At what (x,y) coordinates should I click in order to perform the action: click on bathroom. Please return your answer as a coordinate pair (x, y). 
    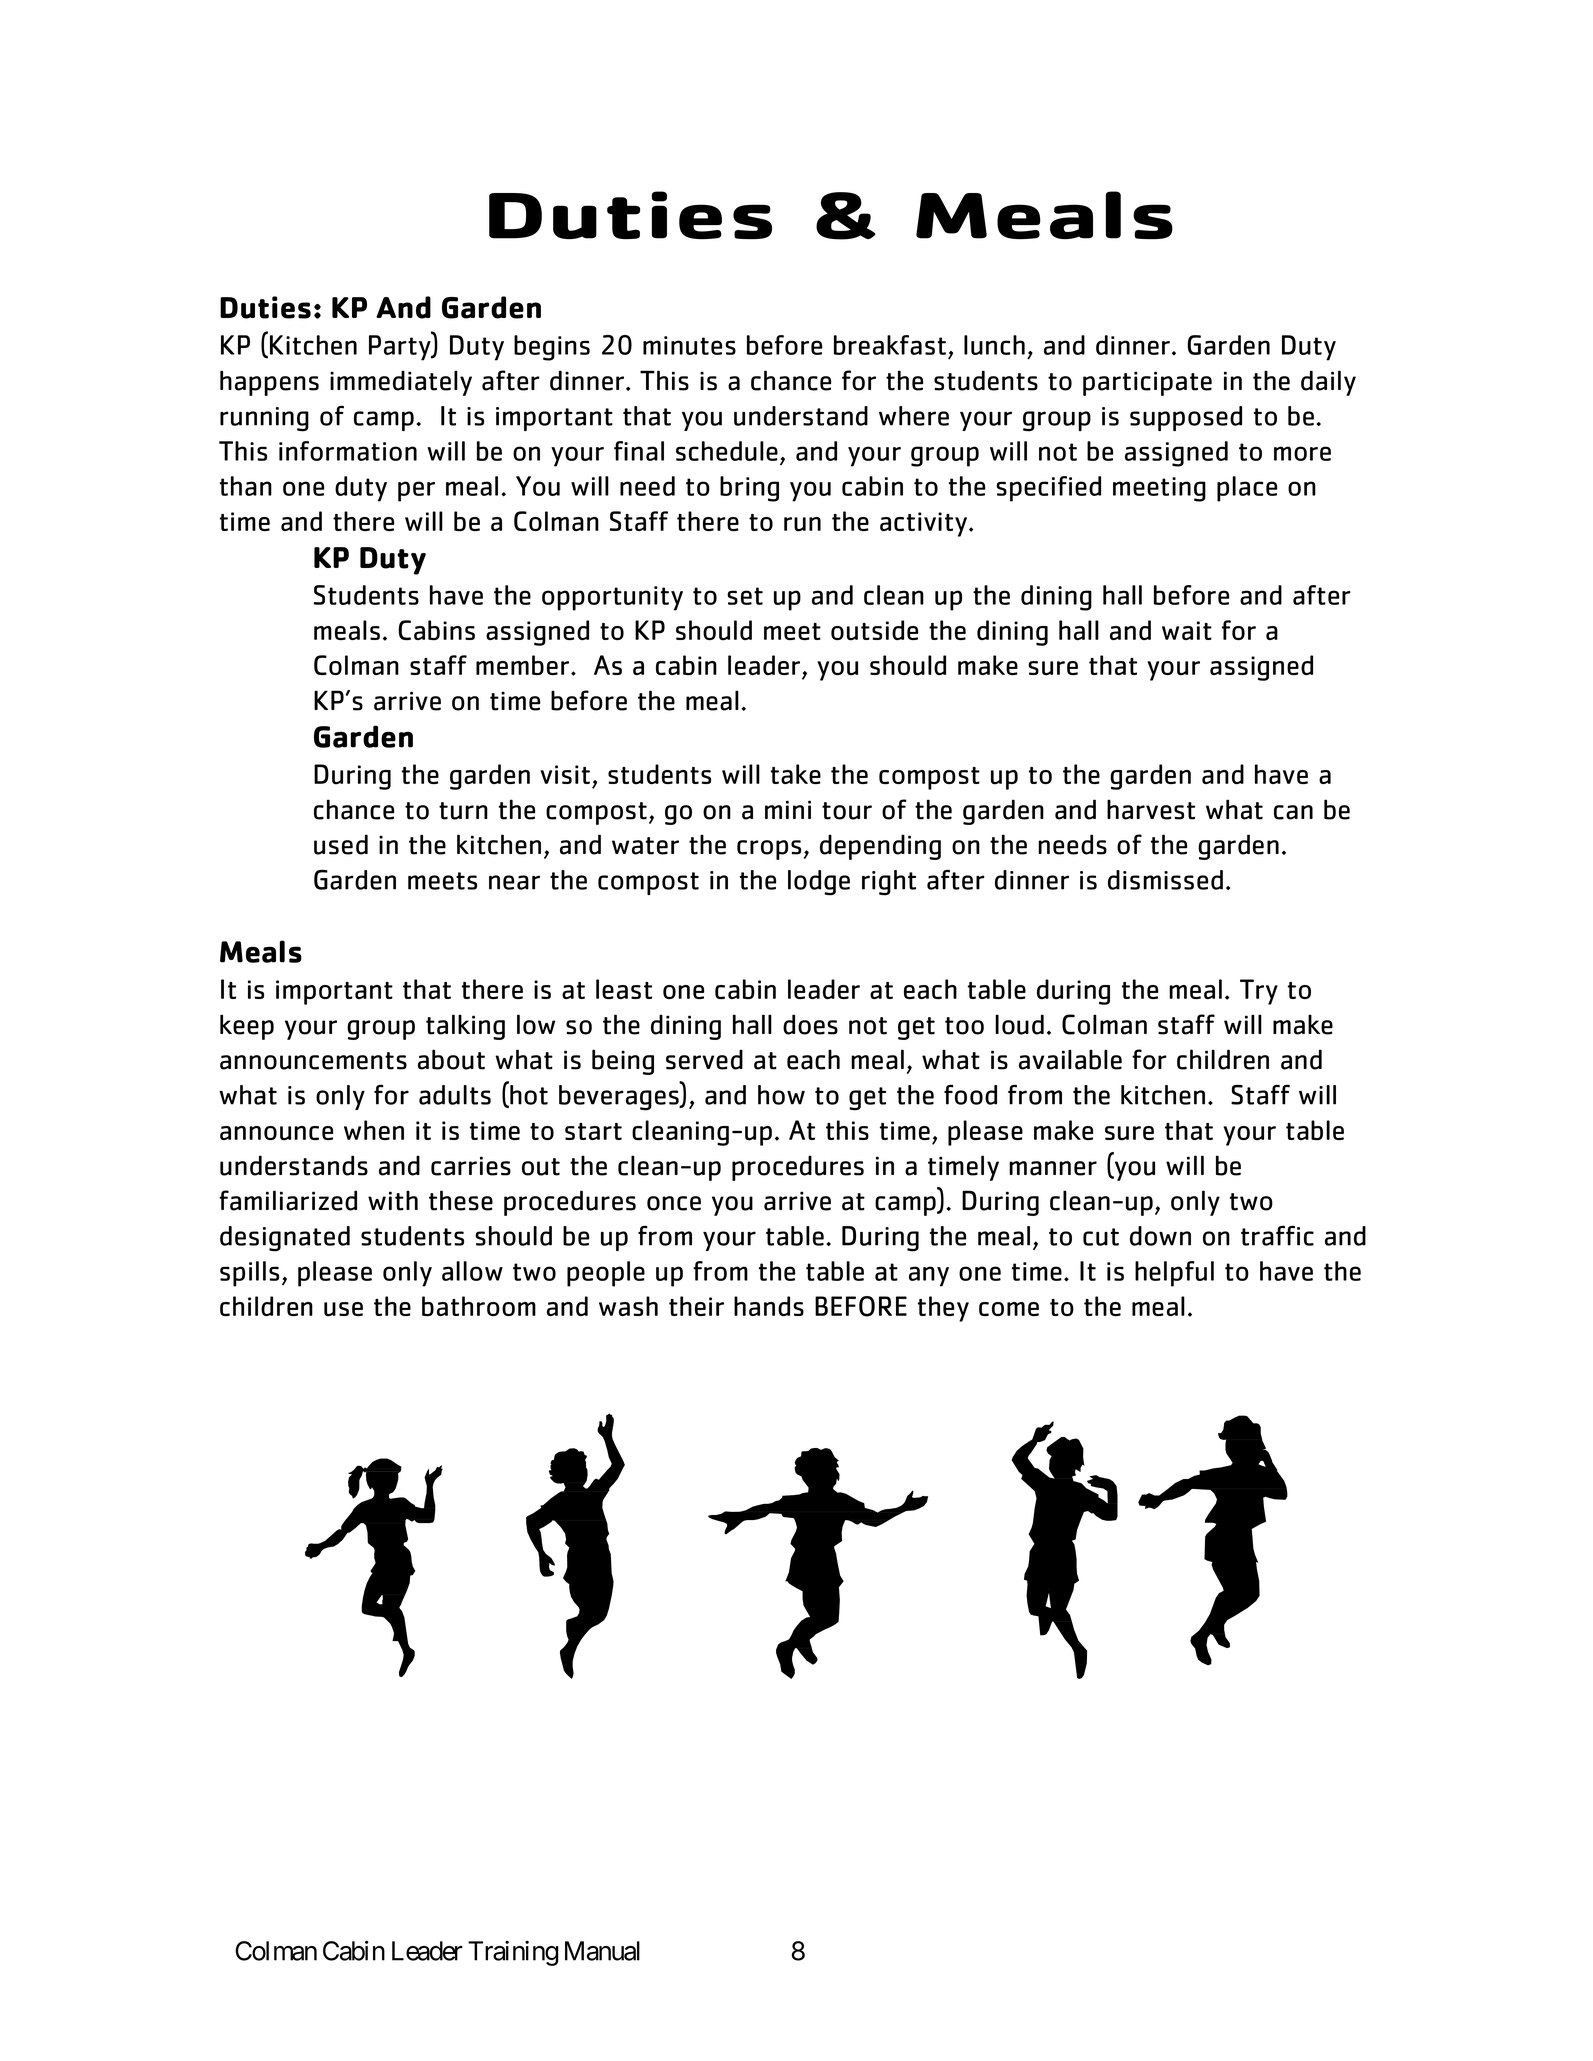
    Looking at the image, I should click on (479, 1306).
